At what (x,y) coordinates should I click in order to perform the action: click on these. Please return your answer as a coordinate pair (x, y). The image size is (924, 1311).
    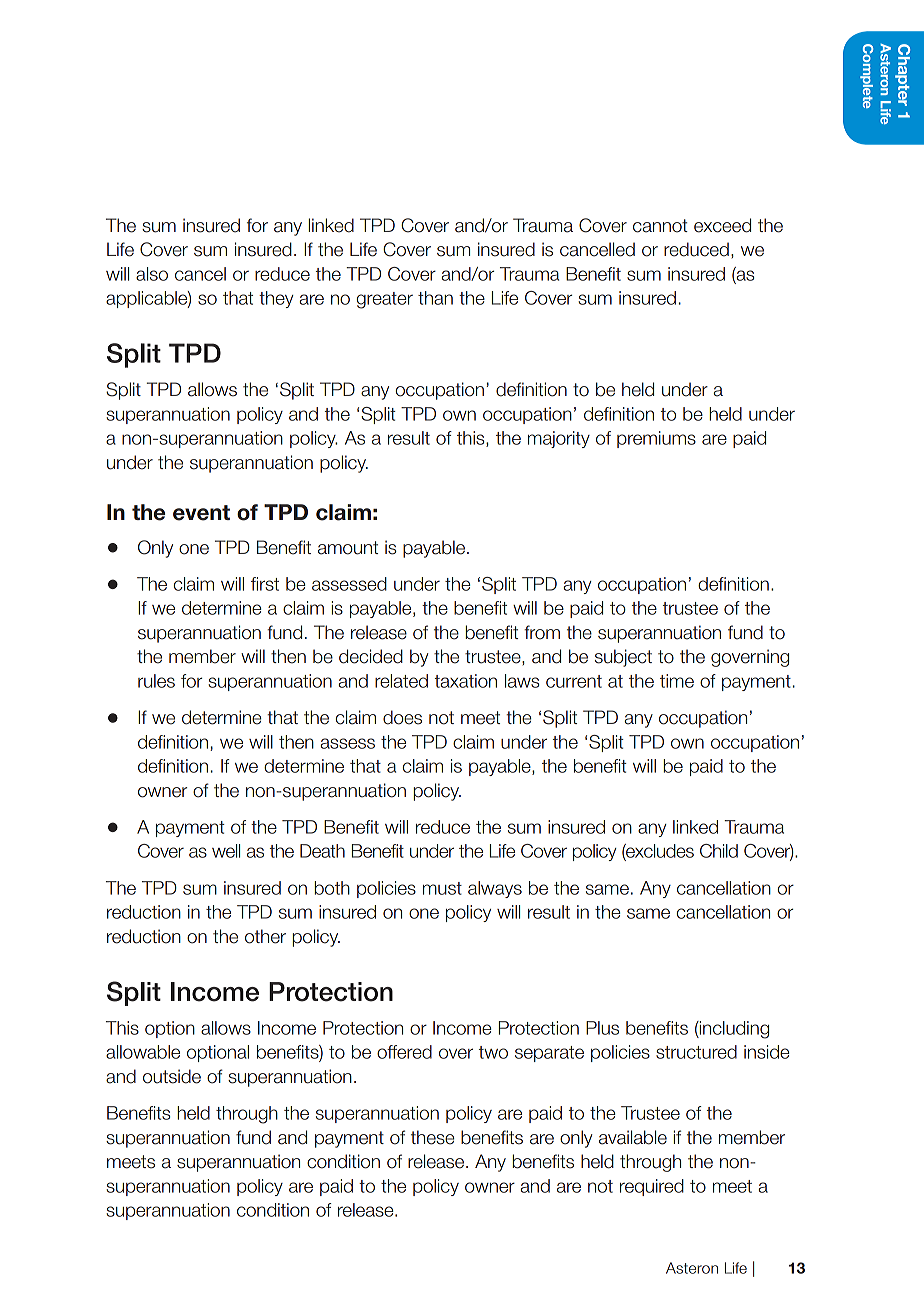
    Looking at the image, I should click on (433, 1137).
